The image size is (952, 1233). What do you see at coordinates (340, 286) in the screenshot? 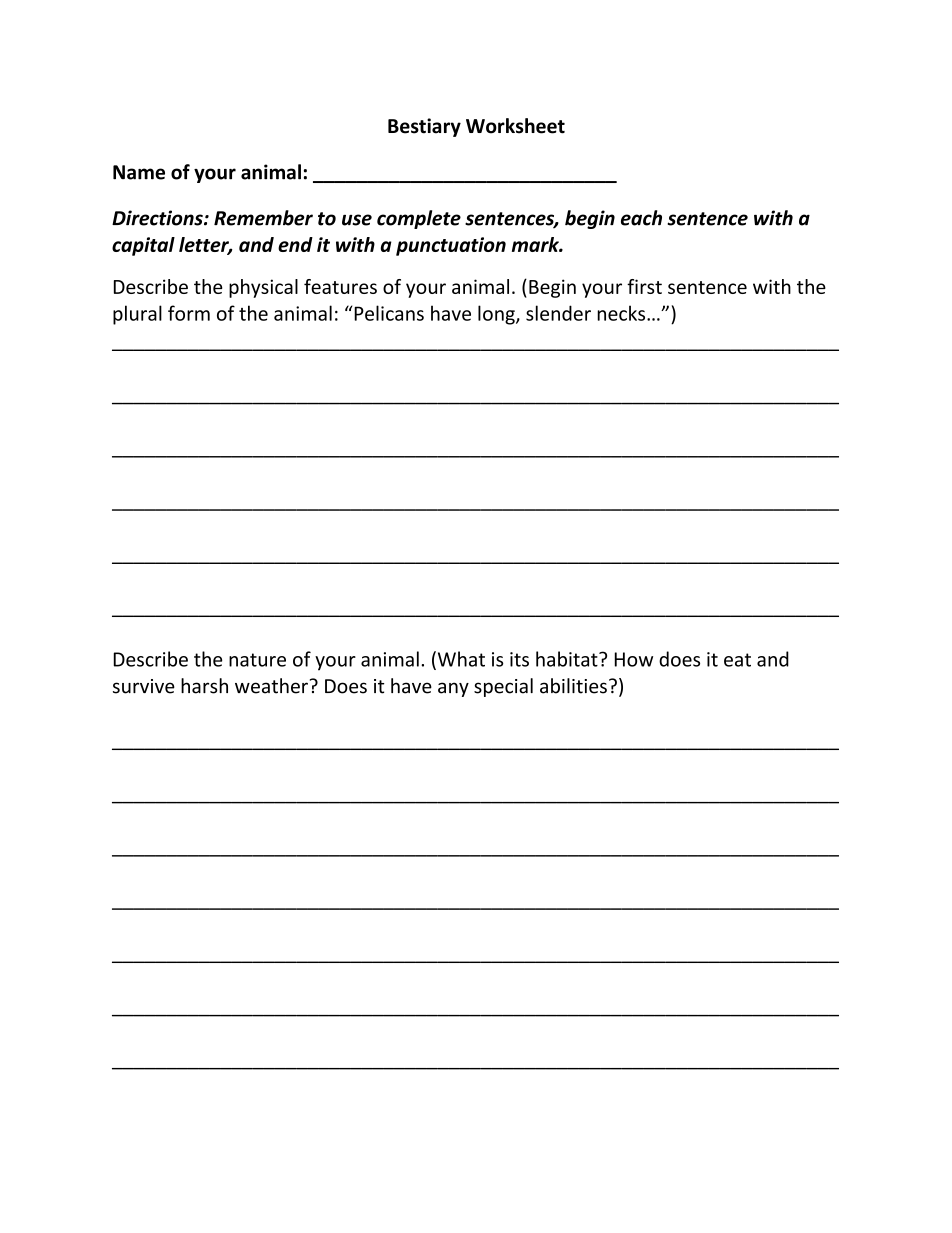
I see `features` at bounding box center [340, 286].
